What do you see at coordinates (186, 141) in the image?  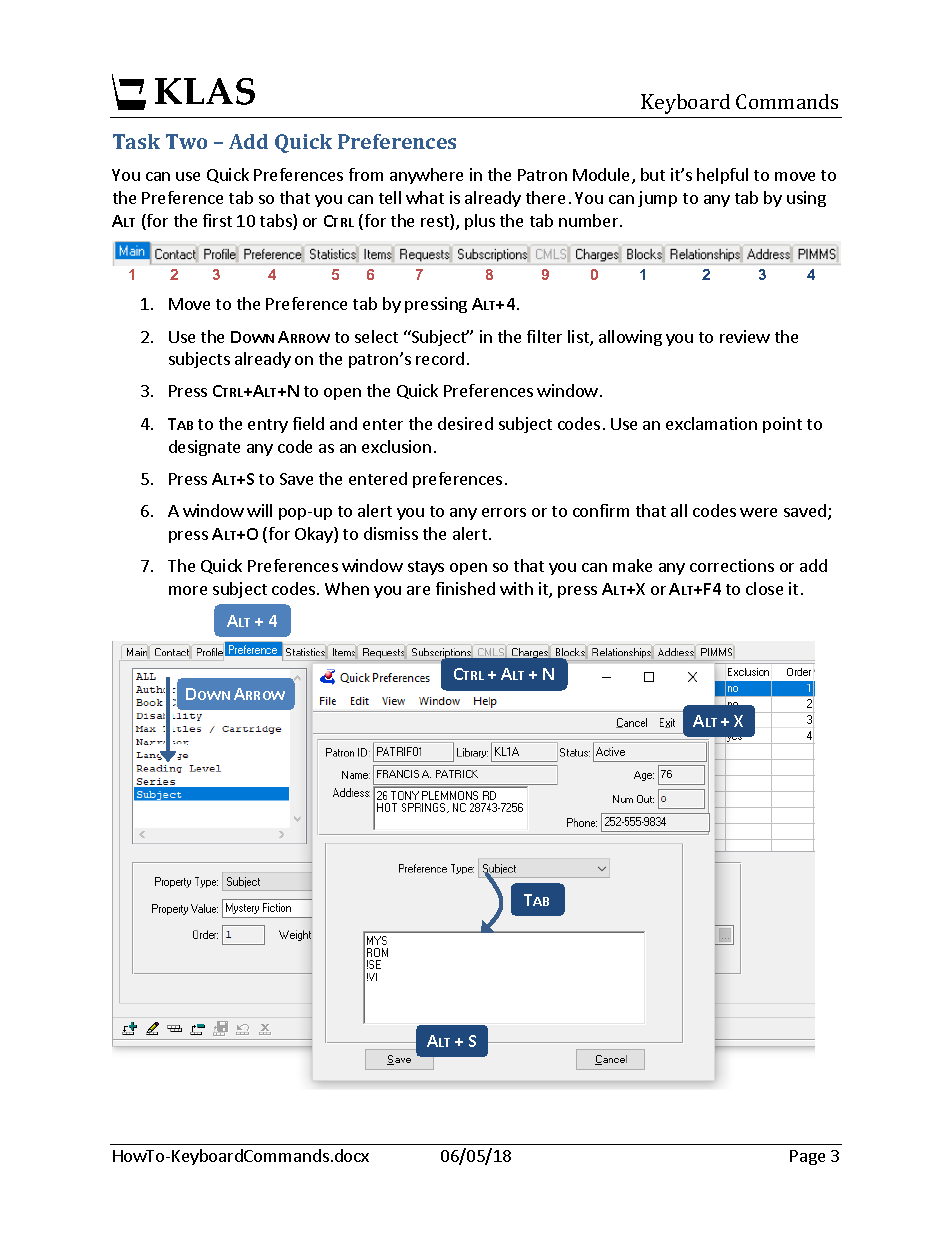 I see `Two` at bounding box center [186, 141].
